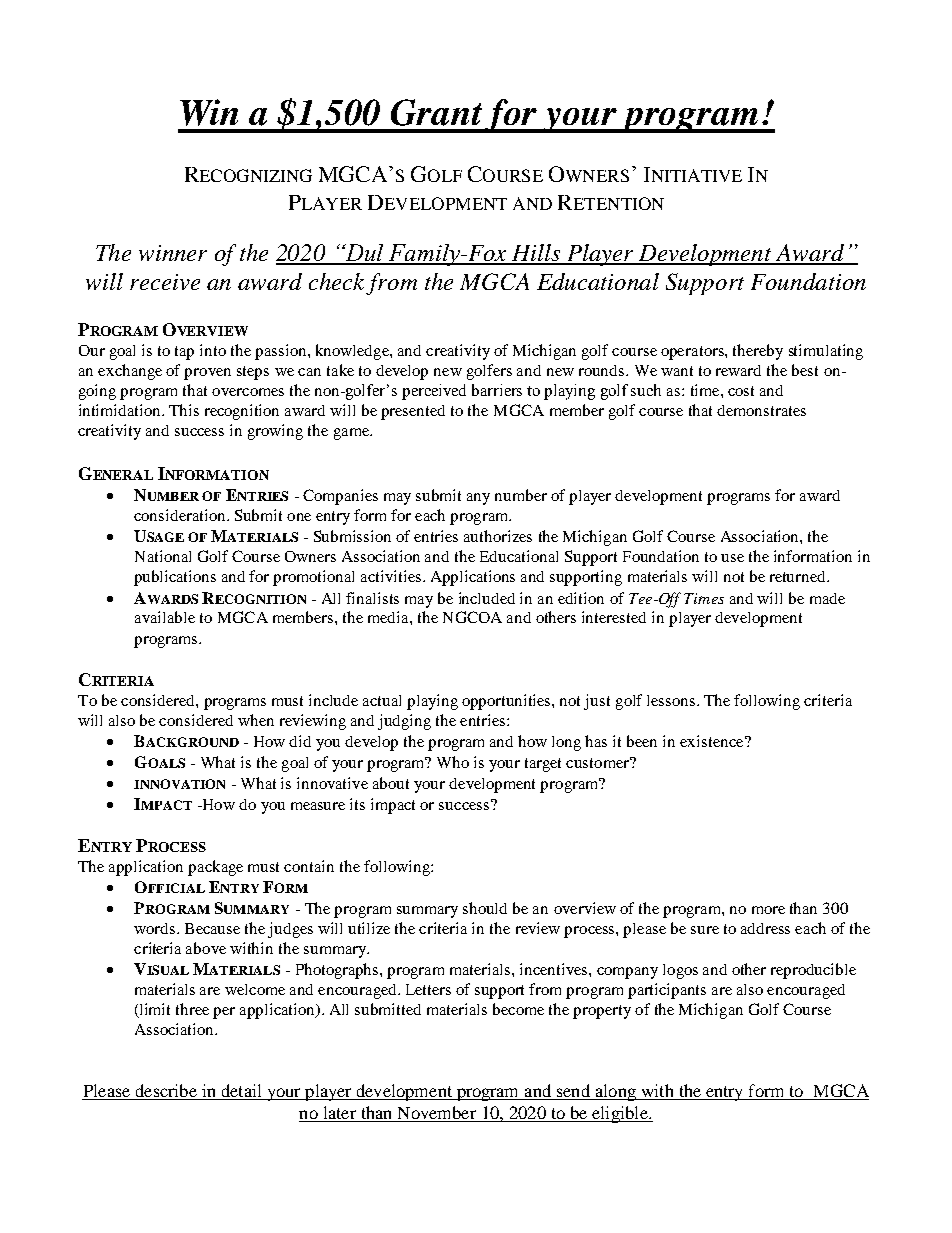  I want to click on Grant, so click(436, 112).
